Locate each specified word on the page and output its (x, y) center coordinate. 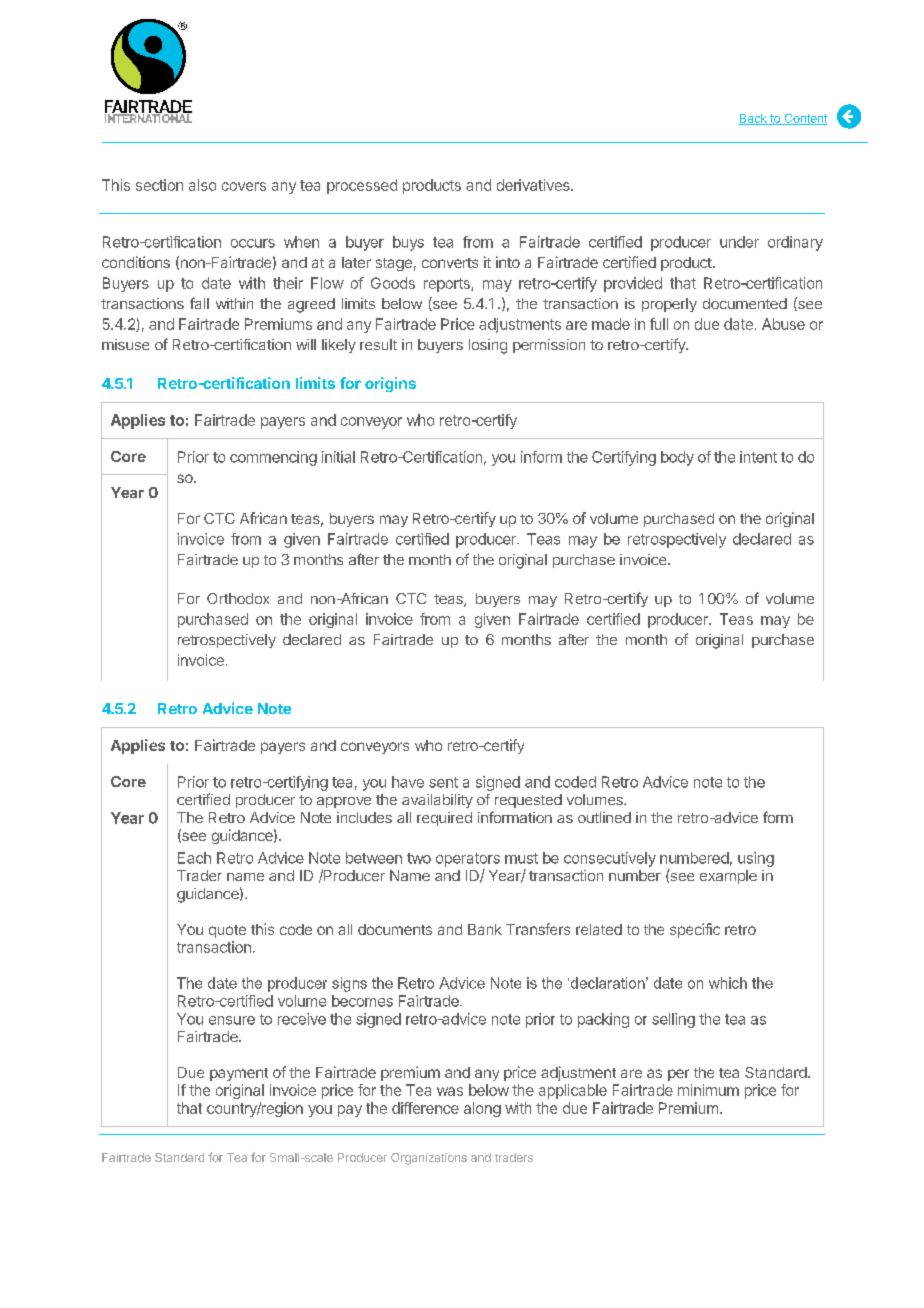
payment (239, 1074)
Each (194, 858)
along (482, 1109)
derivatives (534, 185)
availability (437, 801)
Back (754, 119)
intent (758, 457)
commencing (273, 458)
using (756, 859)
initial (338, 457)
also (202, 185)
